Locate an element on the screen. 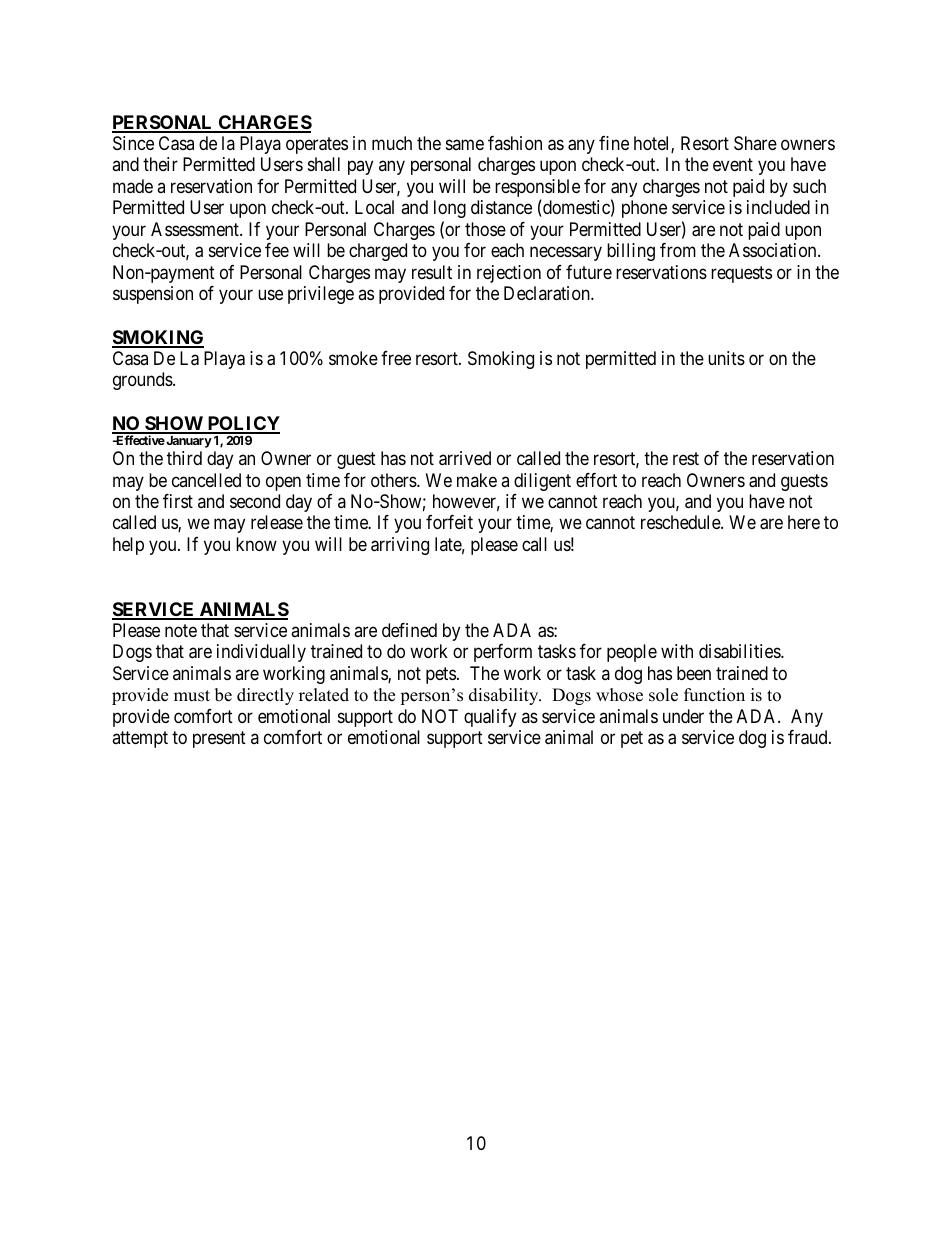 The height and width of the screenshot is (1233, 952). result is located at coordinates (432, 272).
